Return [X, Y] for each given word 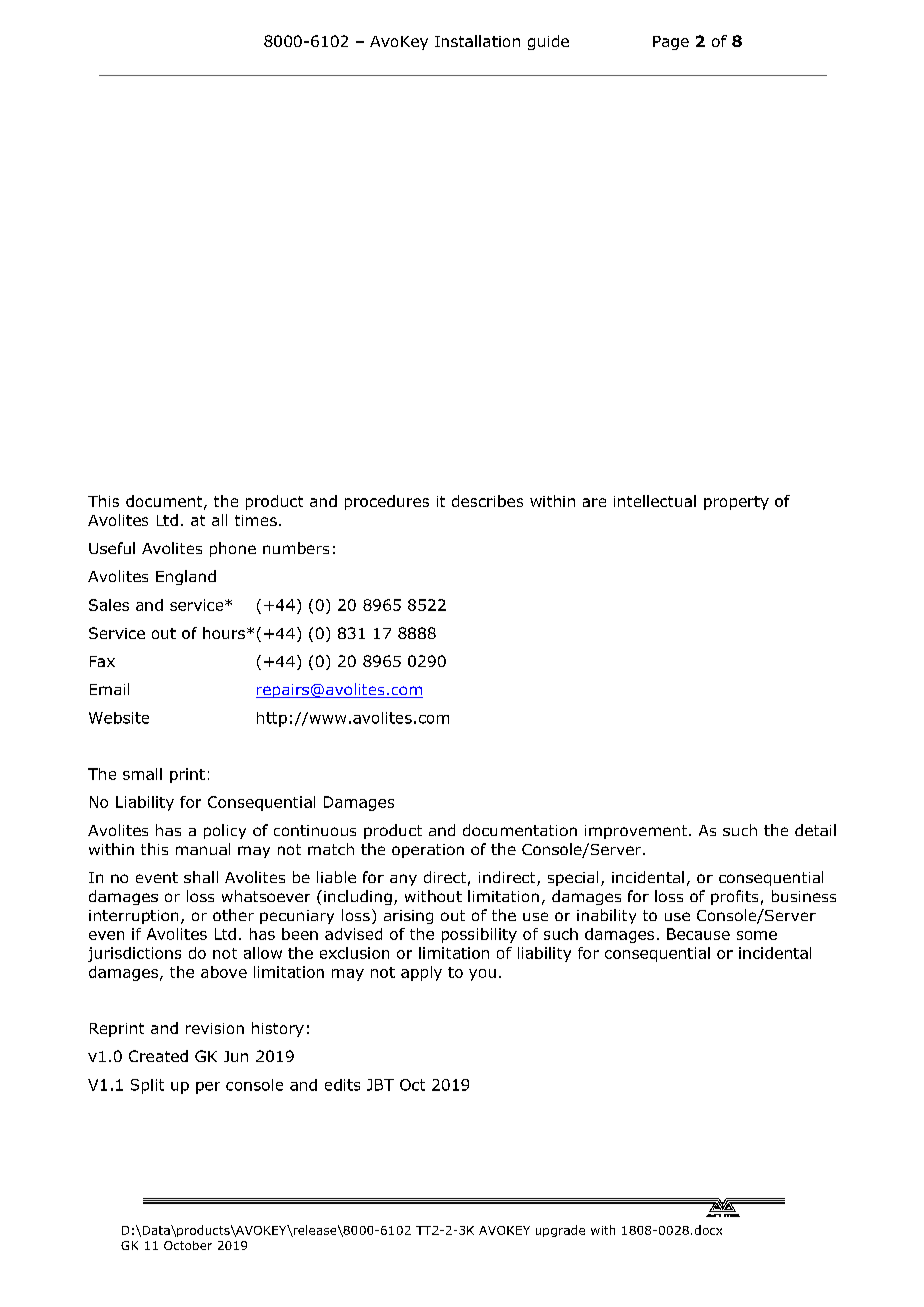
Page [671, 43]
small [142, 774]
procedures [387, 502]
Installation [477, 41]
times [256, 520]
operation [428, 851]
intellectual [655, 501]
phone [233, 549]
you [482, 975]
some [757, 935]
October [188, 1245]
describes [487, 501]
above [224, 972]
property [736, 503]
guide [548, 42]
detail [815, 830]
